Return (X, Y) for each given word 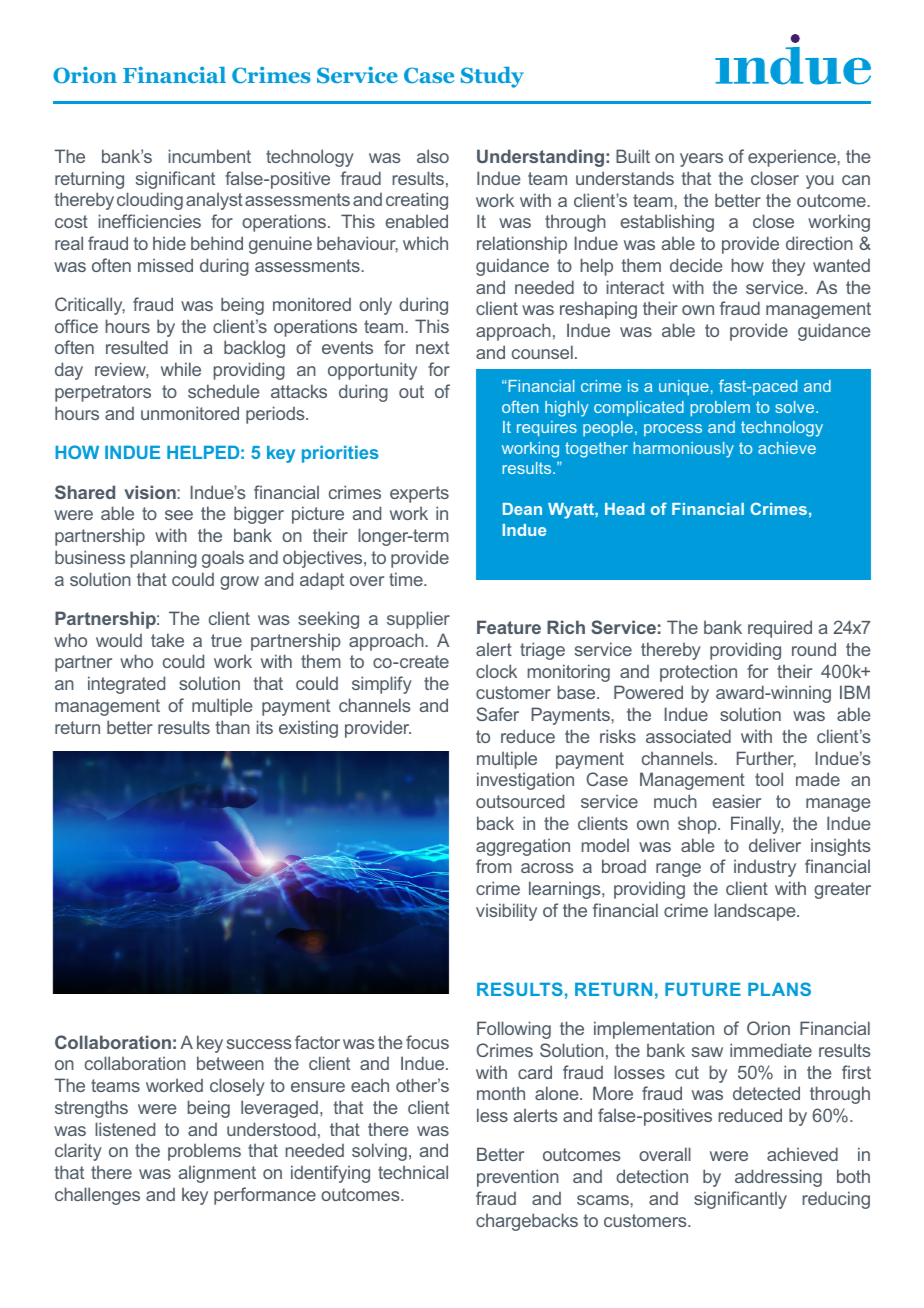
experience (793, 158)
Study (492, 77)
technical (413, 1172)
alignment (217, 1174)
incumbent (210, 156)
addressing (778, 1178)
